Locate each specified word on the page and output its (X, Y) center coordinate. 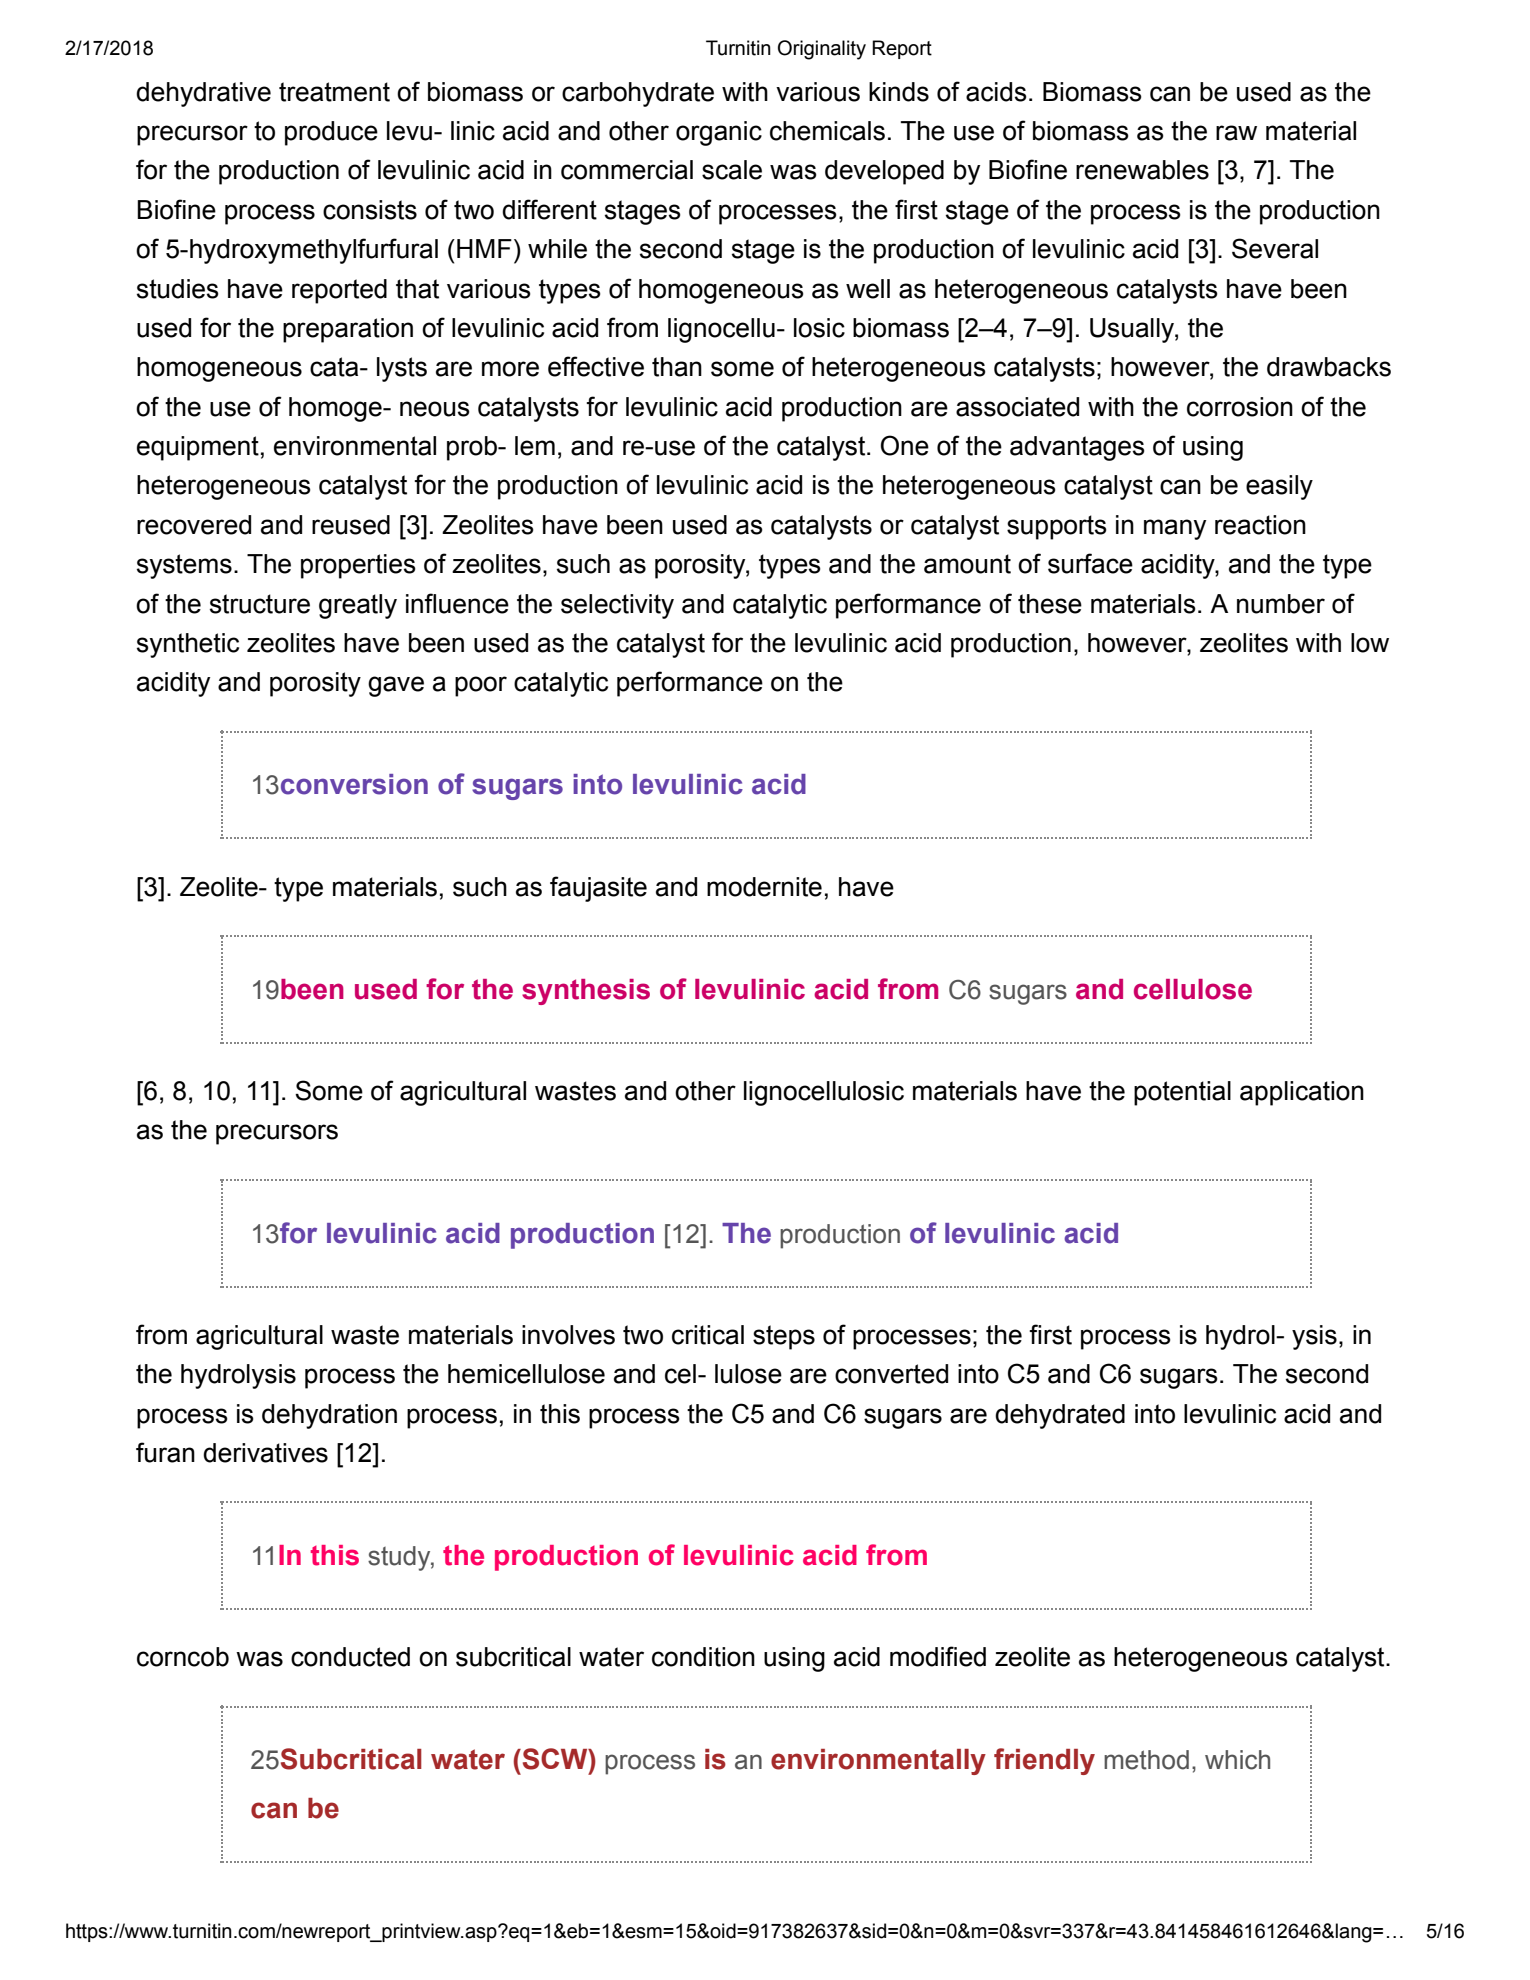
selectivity (617, 606)
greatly (358, 606)
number (1281, 604)
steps (784, 1337)
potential (1182, 1093)
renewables (1142, 170)
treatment (334, 92)
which (1237, 1760)
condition (703, 1657)
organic (719, 133)
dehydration (329, 1416)
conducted (350, 1657)
